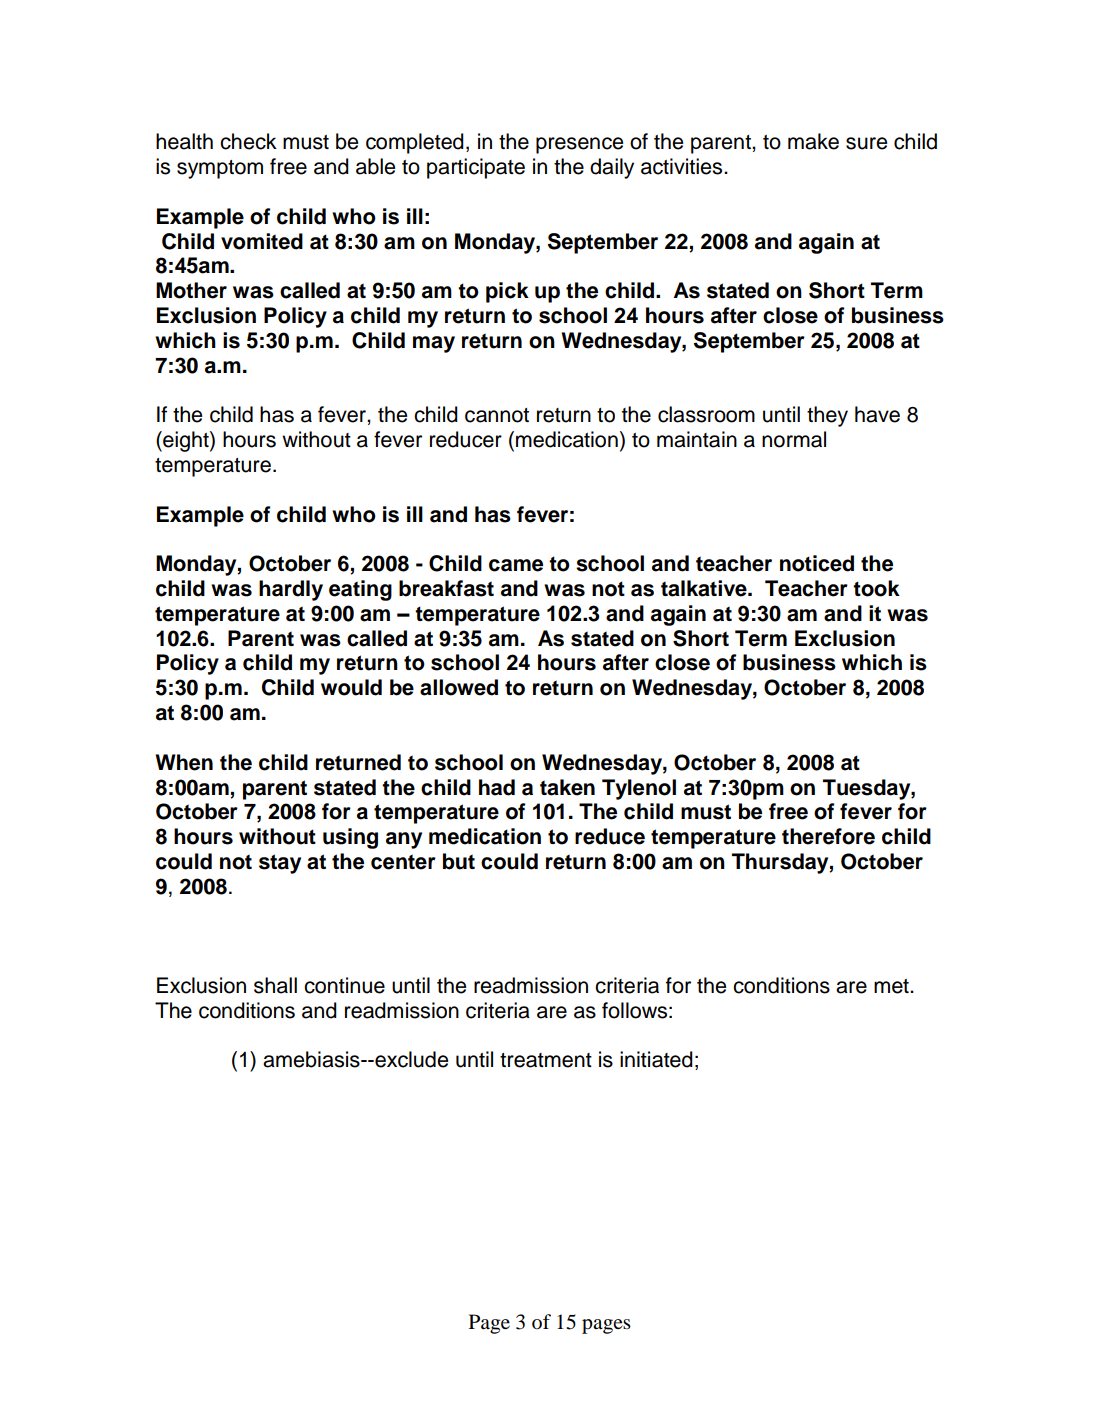 The height and width of the screenshot is (1424, 1100). I want to click on check, so click(248, 141).
